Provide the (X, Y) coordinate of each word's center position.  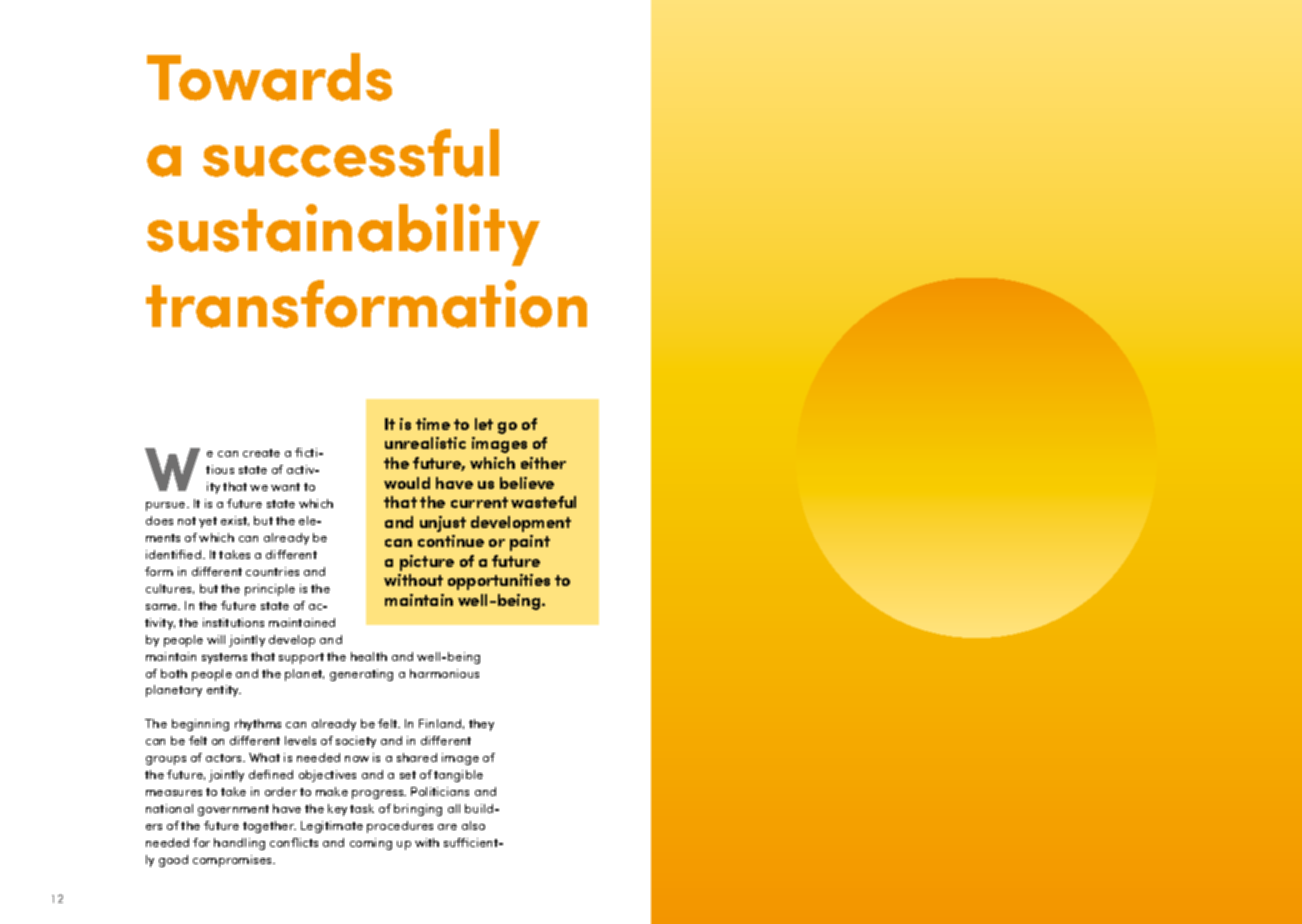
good (173, 861)
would (407, 483)
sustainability (343, 235)
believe (527, 483)
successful (351, 153)
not (187, 521)
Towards (269, 77)
